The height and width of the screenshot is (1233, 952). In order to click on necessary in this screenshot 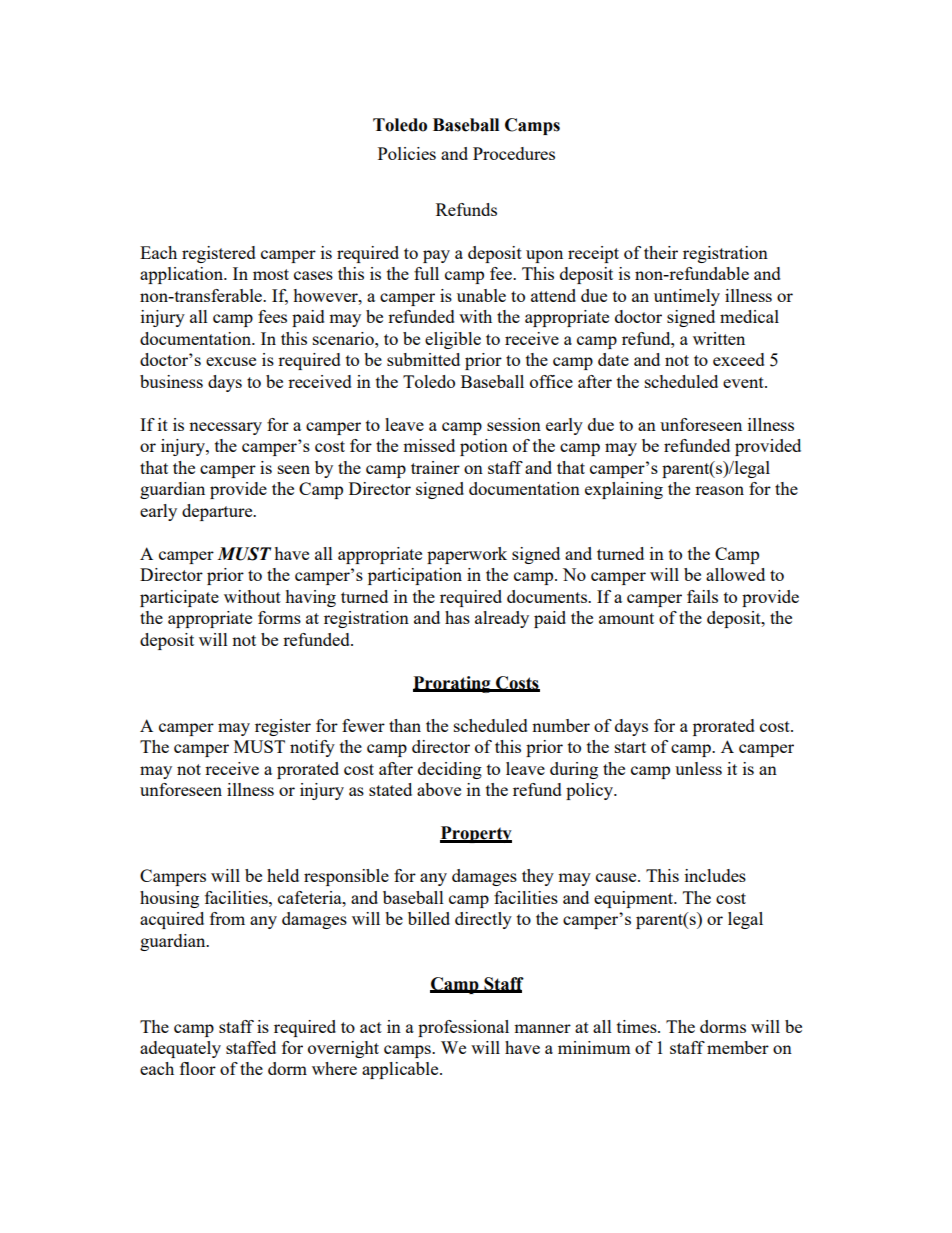, I will do `click(225, 428)`.
